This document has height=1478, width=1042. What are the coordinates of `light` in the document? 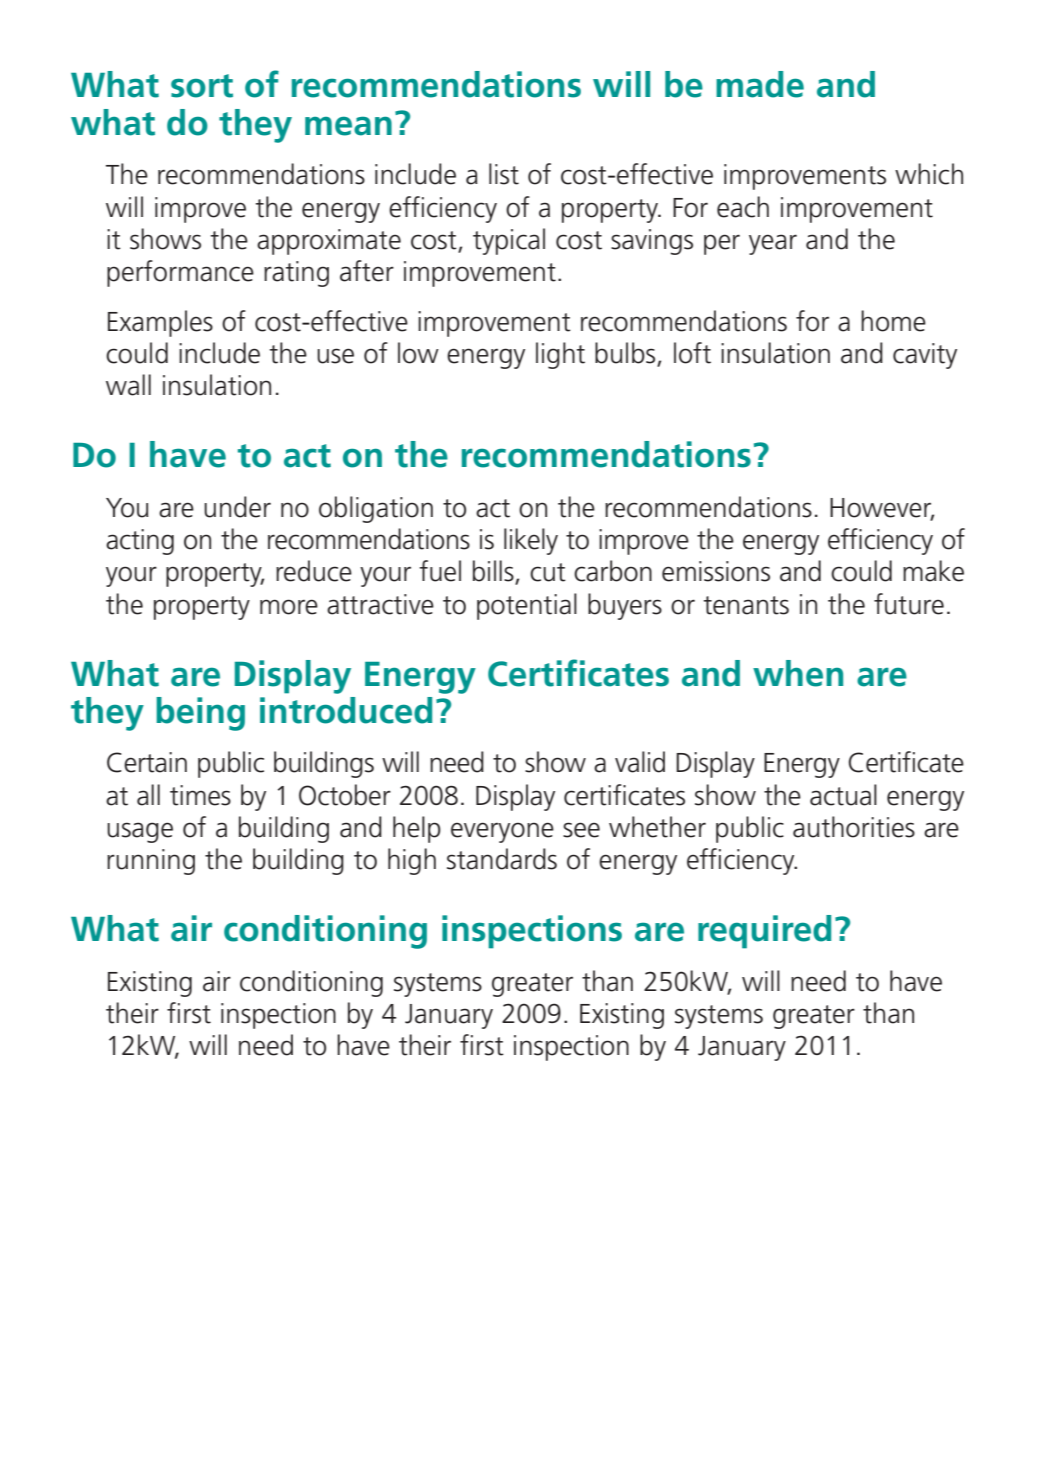 It's located at (560, 355).
